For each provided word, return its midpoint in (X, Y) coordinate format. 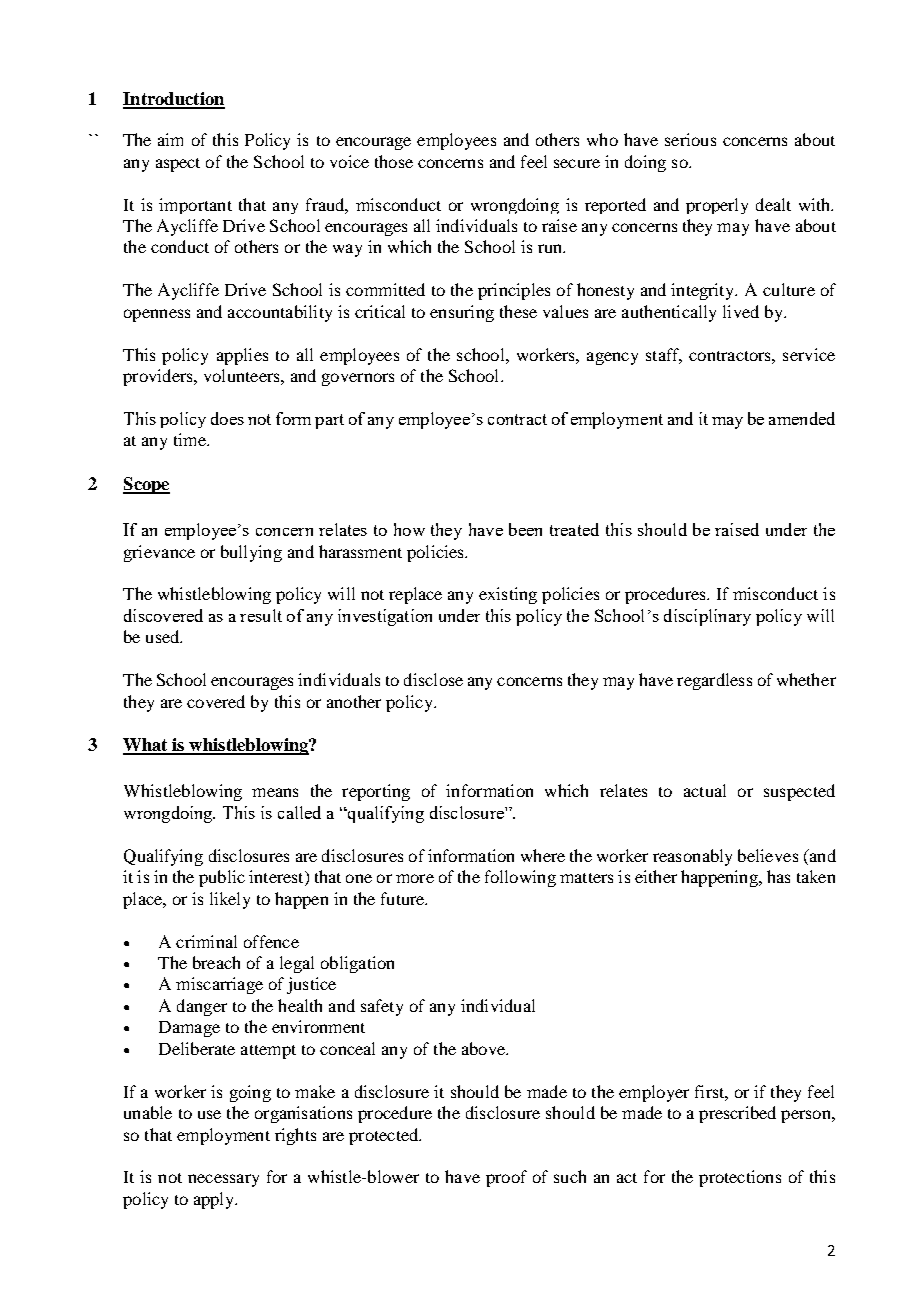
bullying (251, 553)
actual (705, 790)
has (778, 876)
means (275, 792)
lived (741, 311)
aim (170, 139)
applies (242, 356)
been (525, 529)
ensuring (462, 313)
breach (216, 962)
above (484, 1048)
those (394, 161)
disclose (433, 679)
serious (690, 139)
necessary (223, 1180)
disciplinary (707, 617)
